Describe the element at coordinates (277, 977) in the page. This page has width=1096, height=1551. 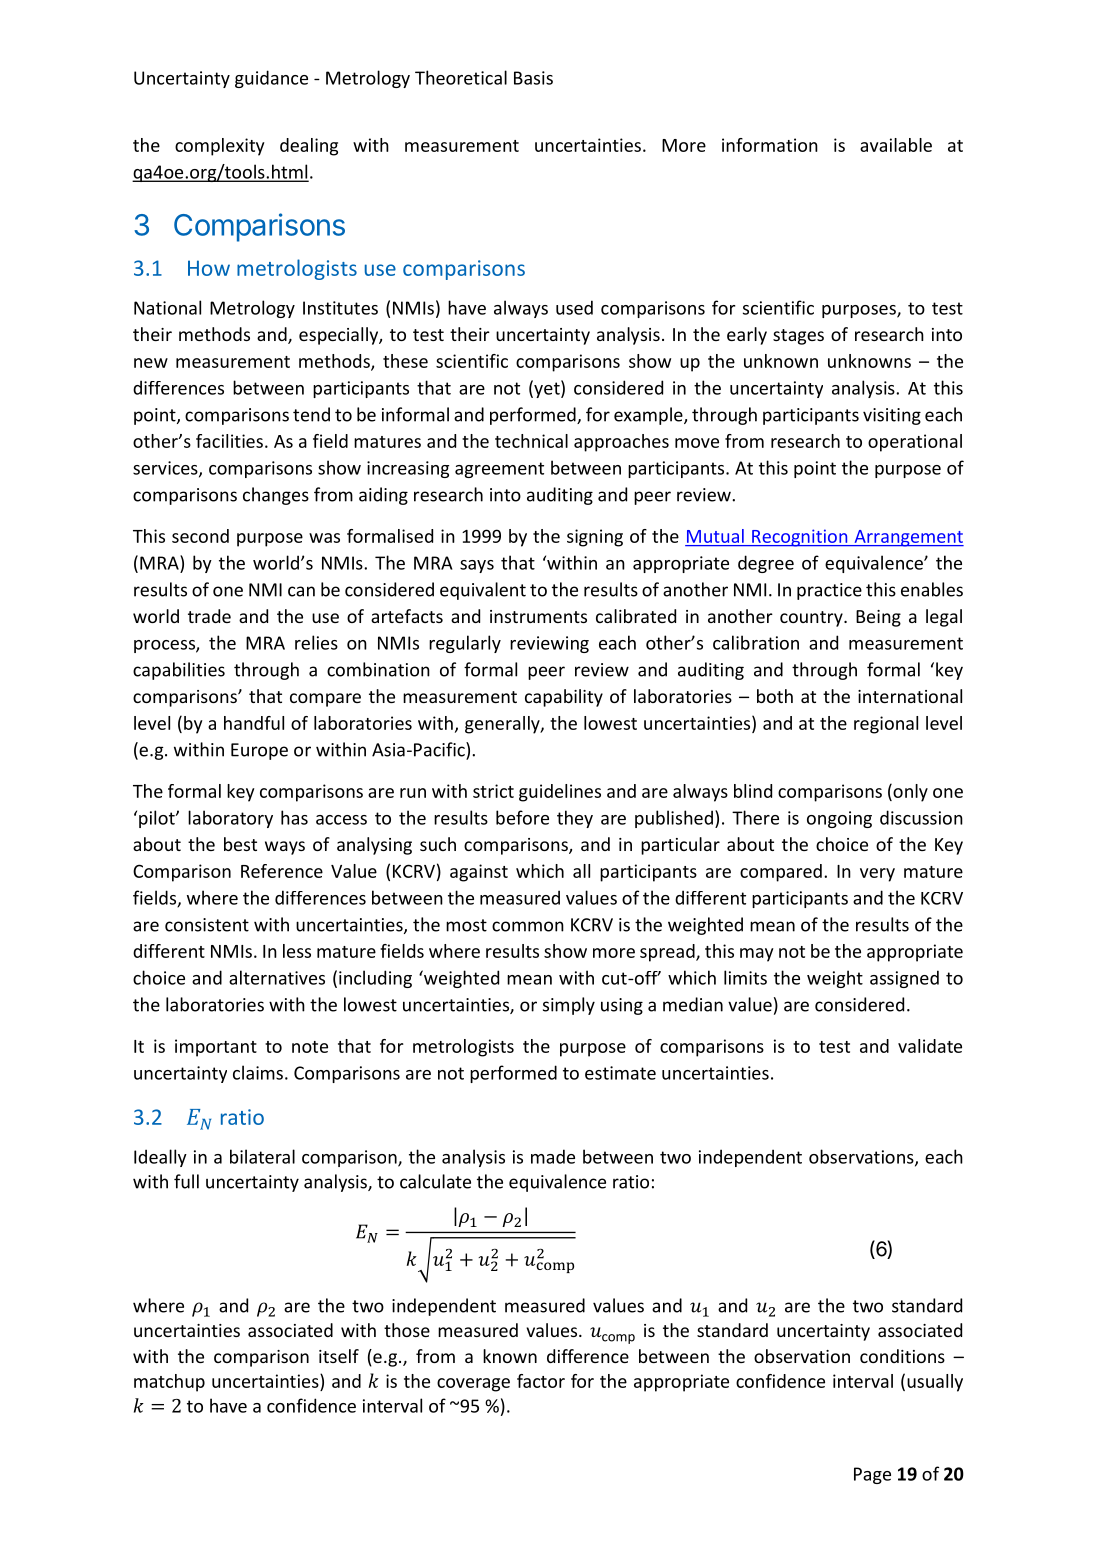
I see `alternatives` at that location.
